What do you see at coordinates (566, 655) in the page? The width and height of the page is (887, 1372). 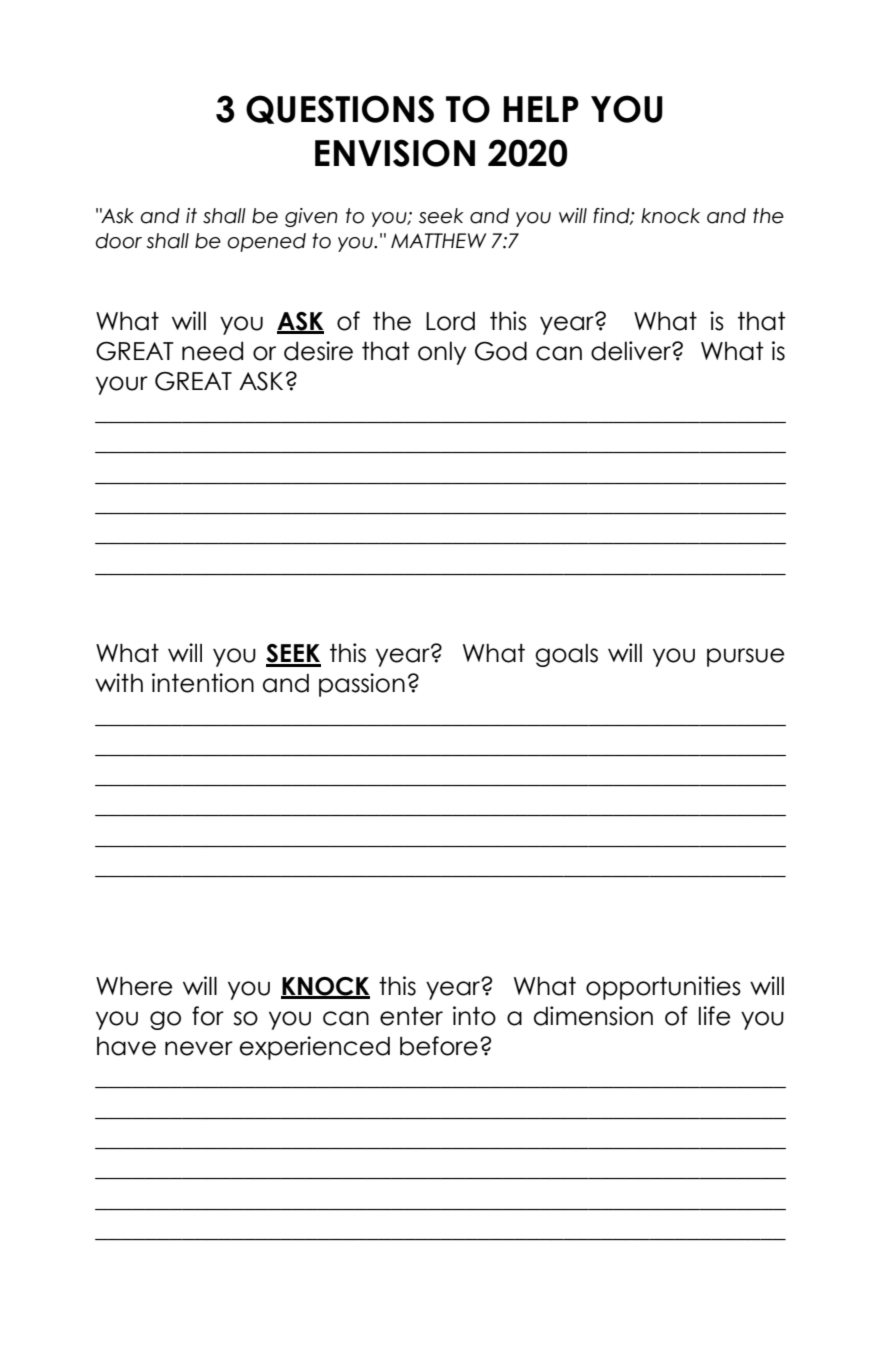 I see `goals` at bounding box center [566, 655].
